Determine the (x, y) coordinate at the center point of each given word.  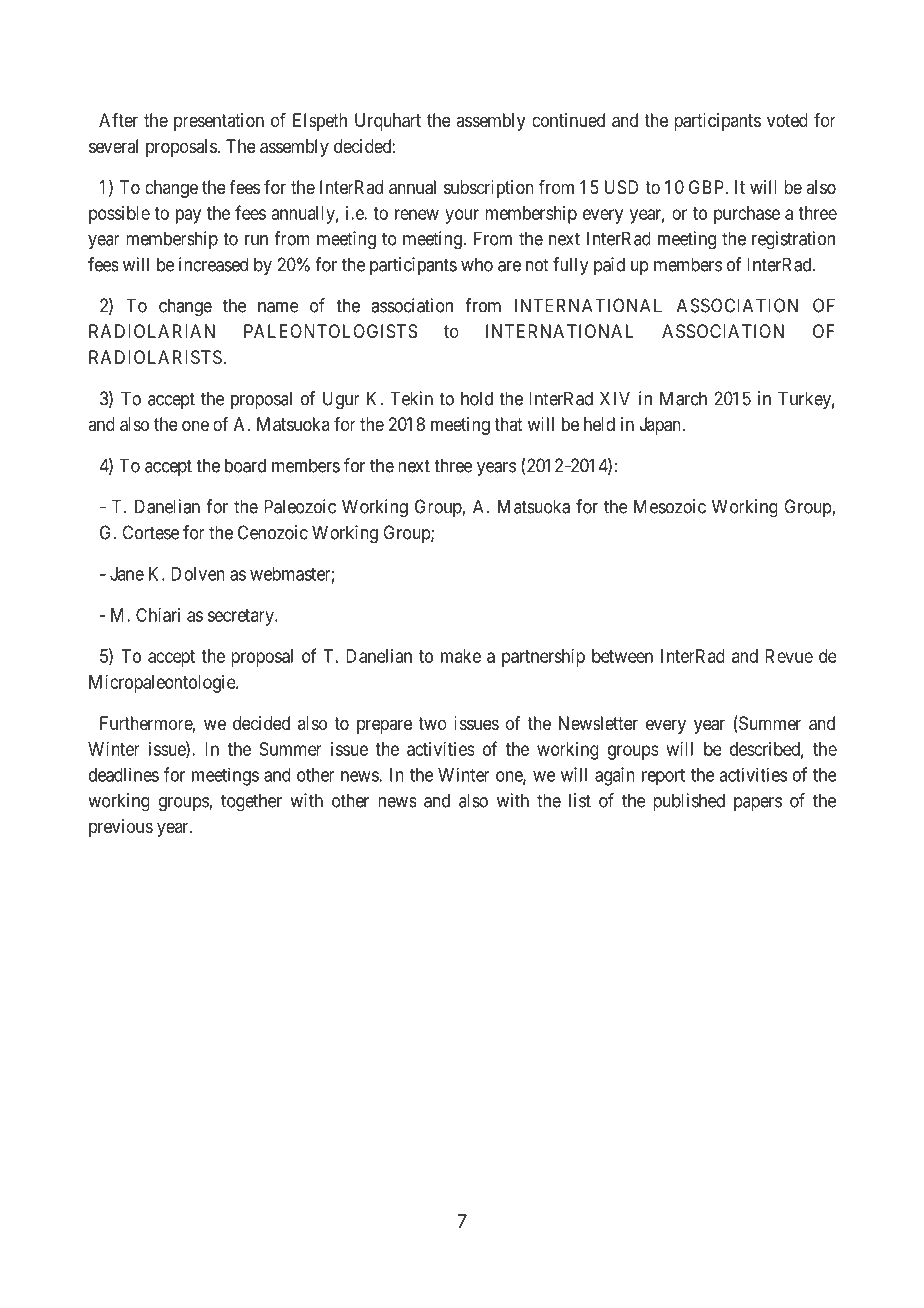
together (251, 802)
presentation (219, 122)
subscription (489, 189)
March (683, 398)
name (278, 307)
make (461, 656)
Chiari (158, 615)
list (580, 800)
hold (477, 398)
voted (787, 120)
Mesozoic (670, 506)
